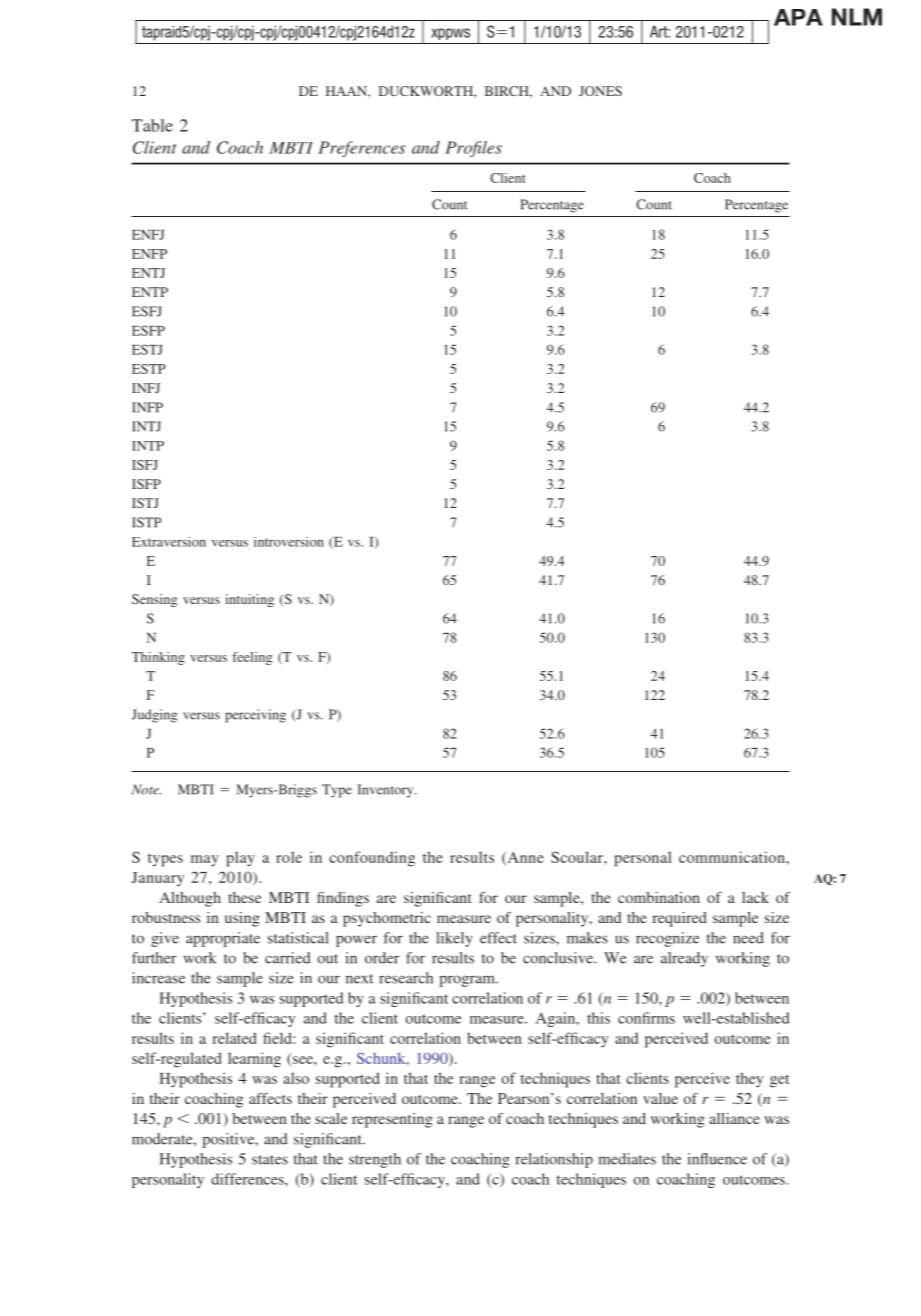 The width and height of the screenshot is (921, 1316). Describe the element at coordinates (798, 17) in the screenshot. I see `APA` at that location.
